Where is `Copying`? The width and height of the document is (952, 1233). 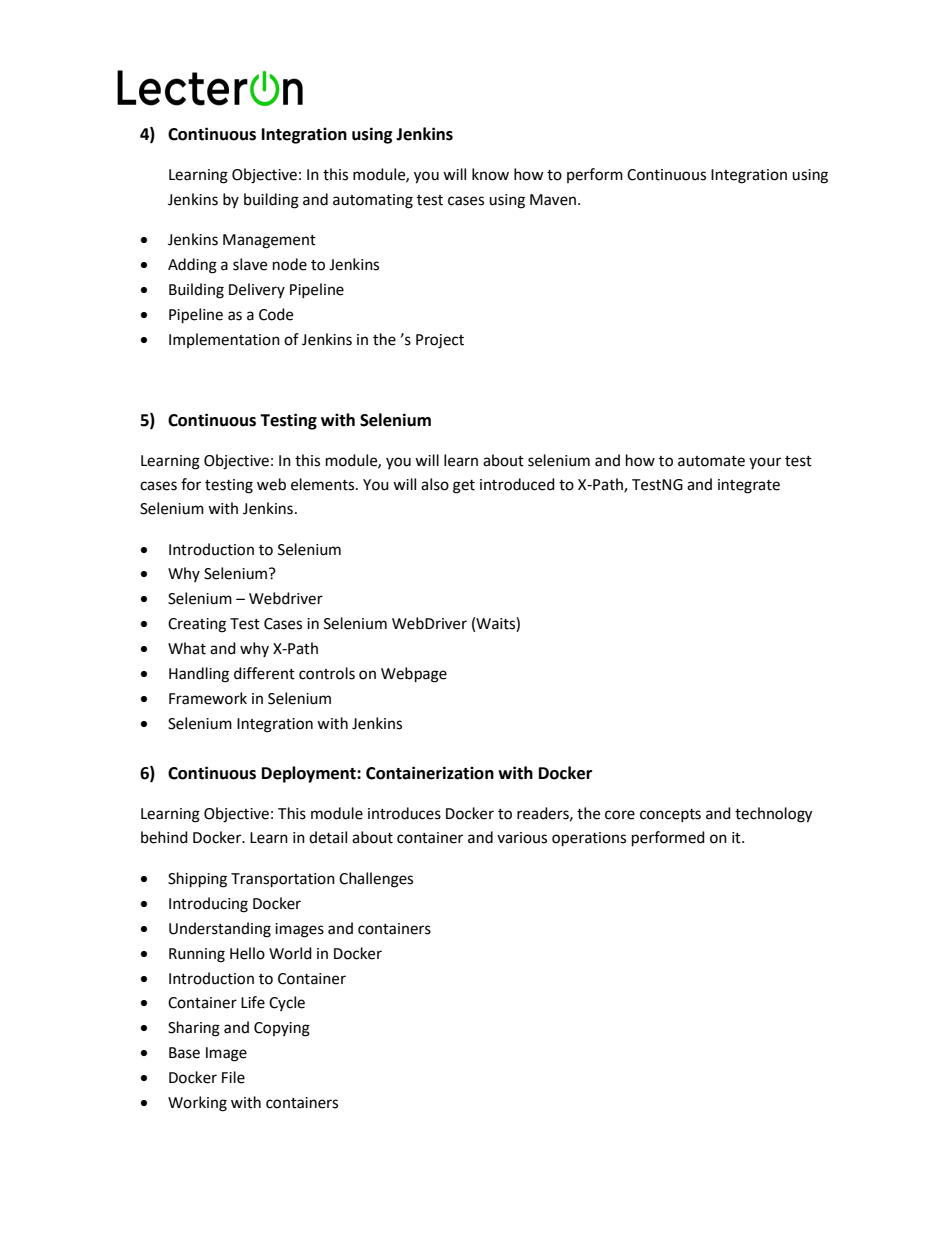 Copying is located at coordinates (282, 1029).
